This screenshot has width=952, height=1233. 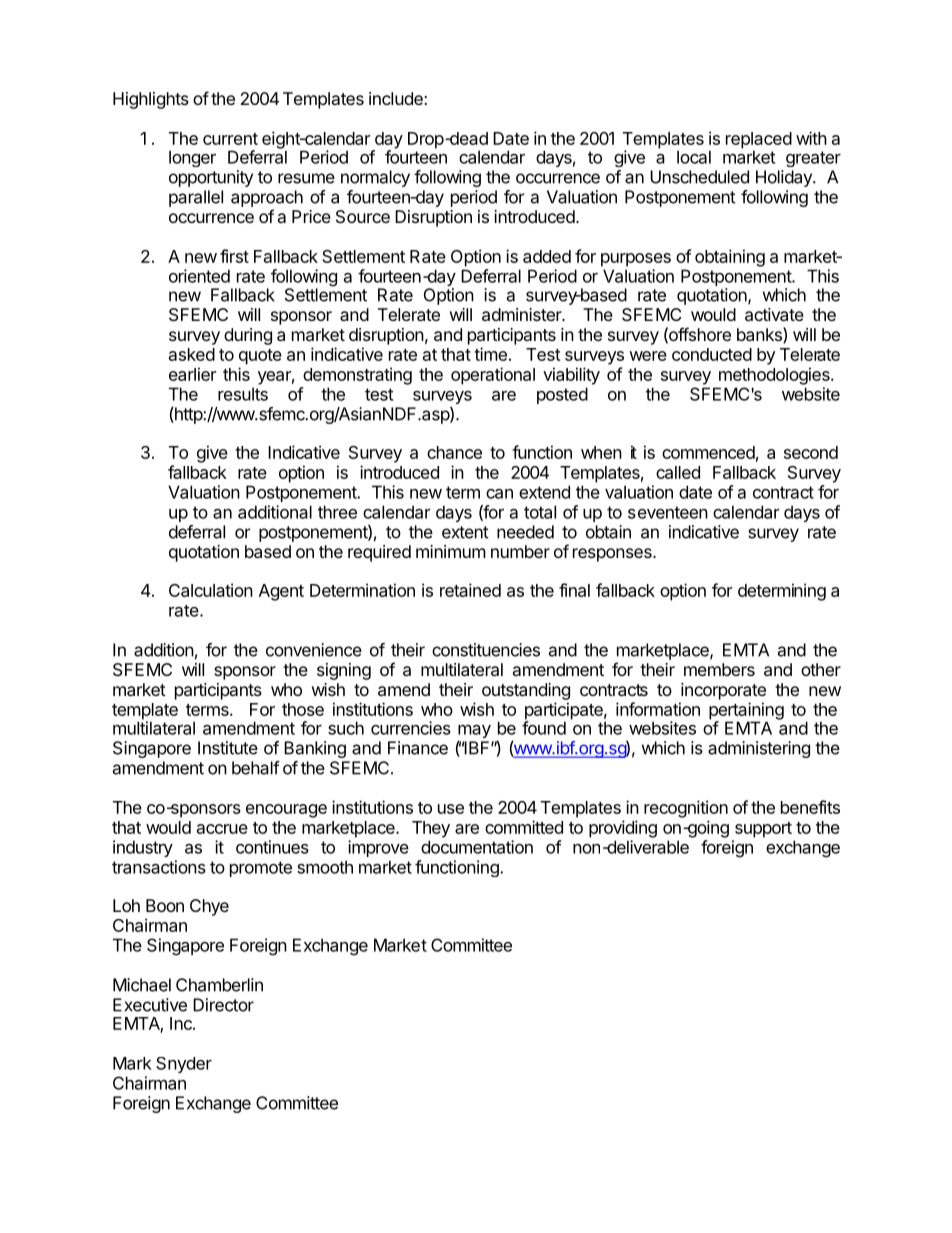 What do you see at coordinates (759, 141) in the screenshot?
I see `replaced` at bounding box center [759, 141].
